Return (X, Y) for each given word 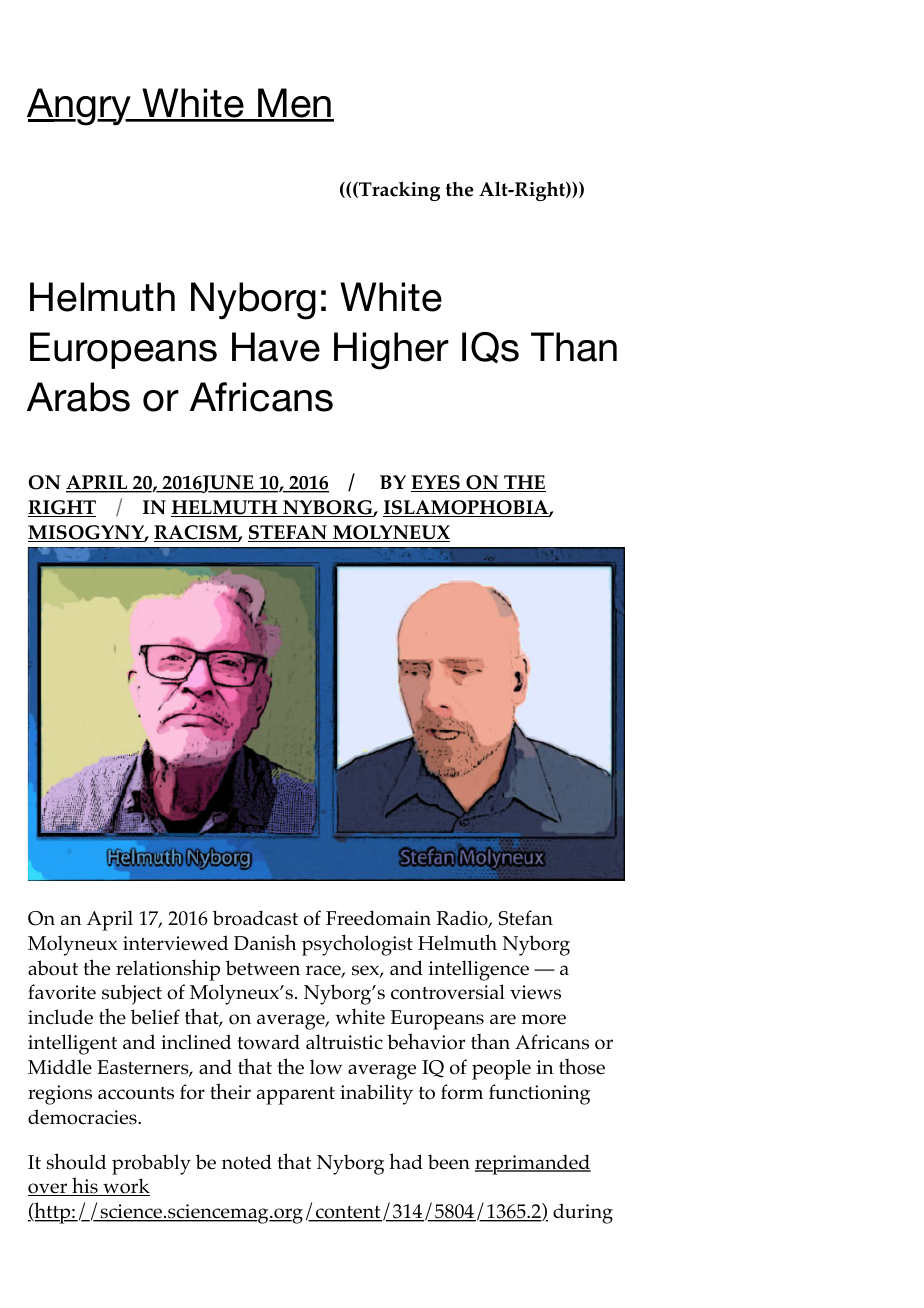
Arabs (78, 397)
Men (295, 104)
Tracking (398, 191)
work (125, 1187)
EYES (436, 483)
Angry (80, 107)
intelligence (479, 970)
